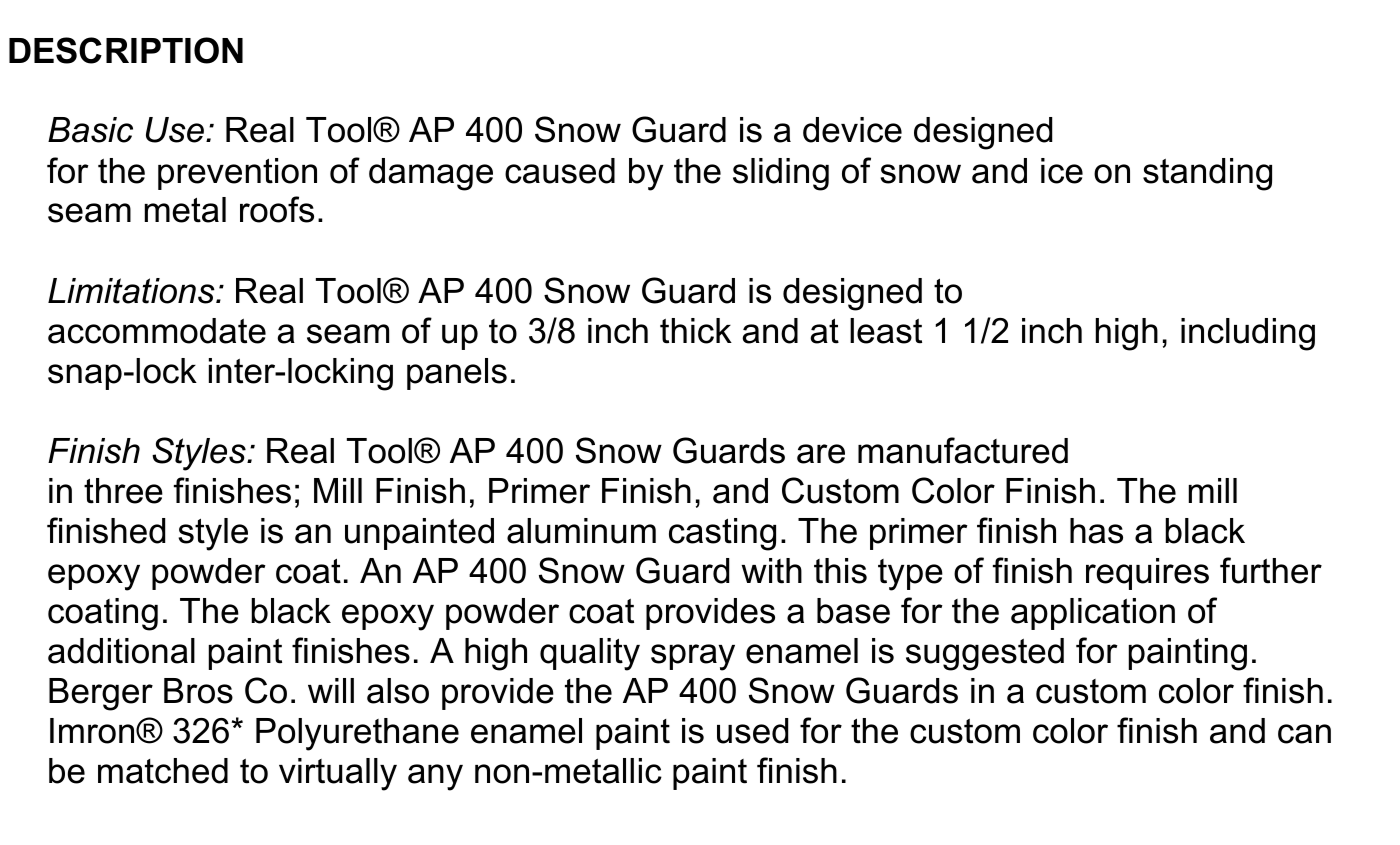 This image has height=845, width=1400. Describe the element at coordinates (157, 331) in the image. I see `accommodate` at that location.
